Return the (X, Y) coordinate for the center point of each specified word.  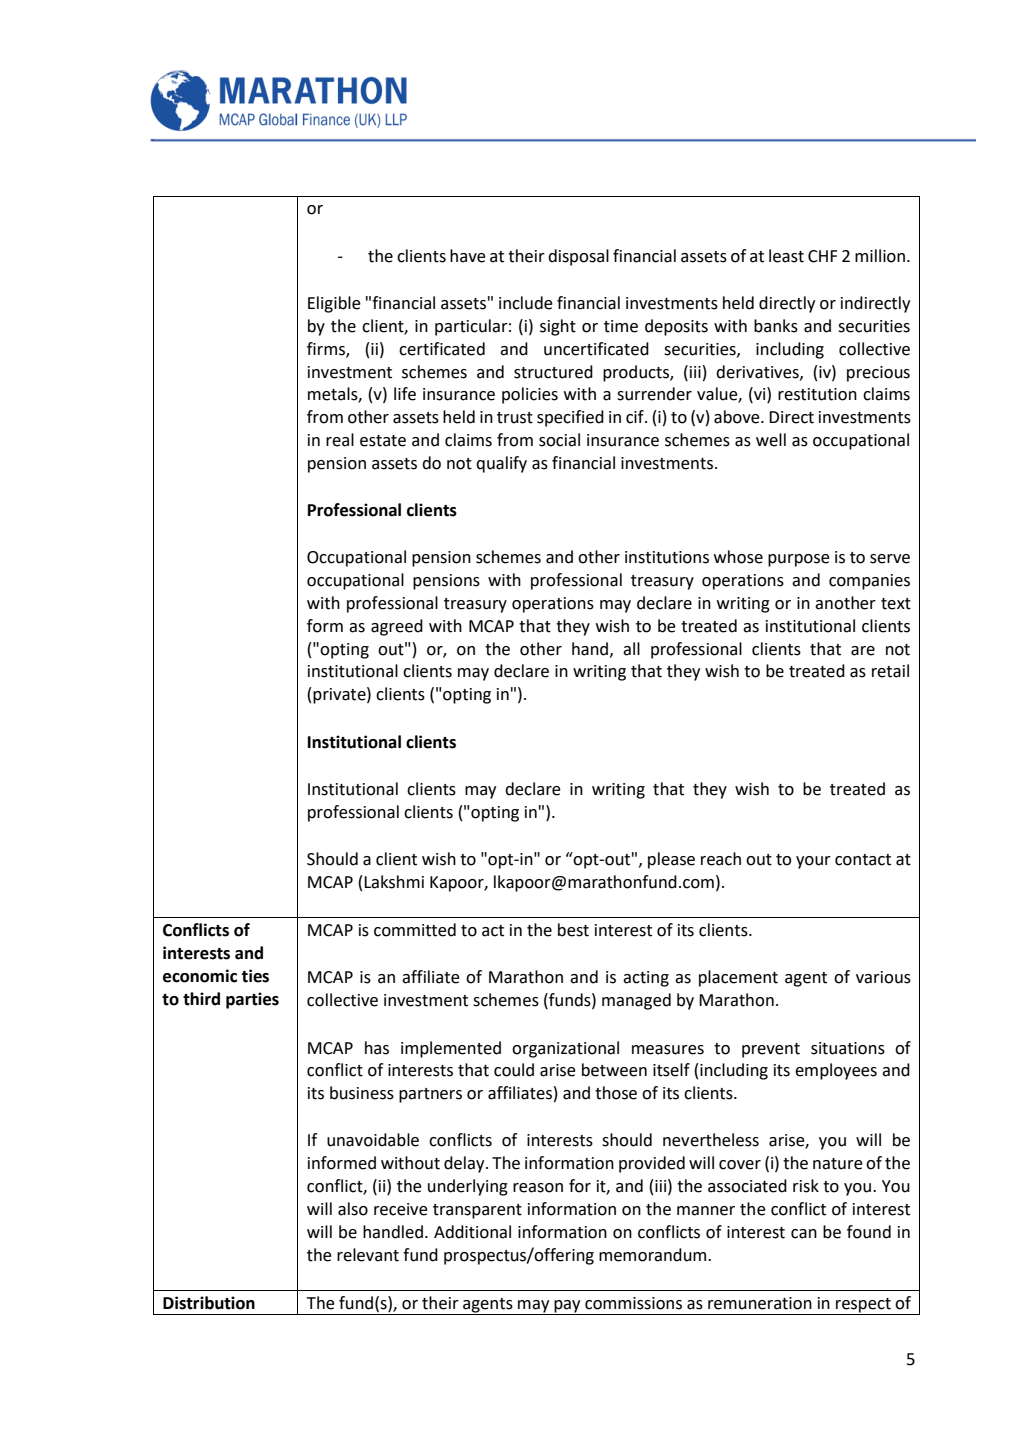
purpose (799, 560)
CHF (822, 256)
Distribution (209, 1303)
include (526, 303)
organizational (565, 1049)
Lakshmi (394, 882)
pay (567, 1307)
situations (848, 1048)
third (201, 999)
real (340, 440)
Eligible (334, 304)
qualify (501, 464)
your (813, 862)
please (671, 860)
